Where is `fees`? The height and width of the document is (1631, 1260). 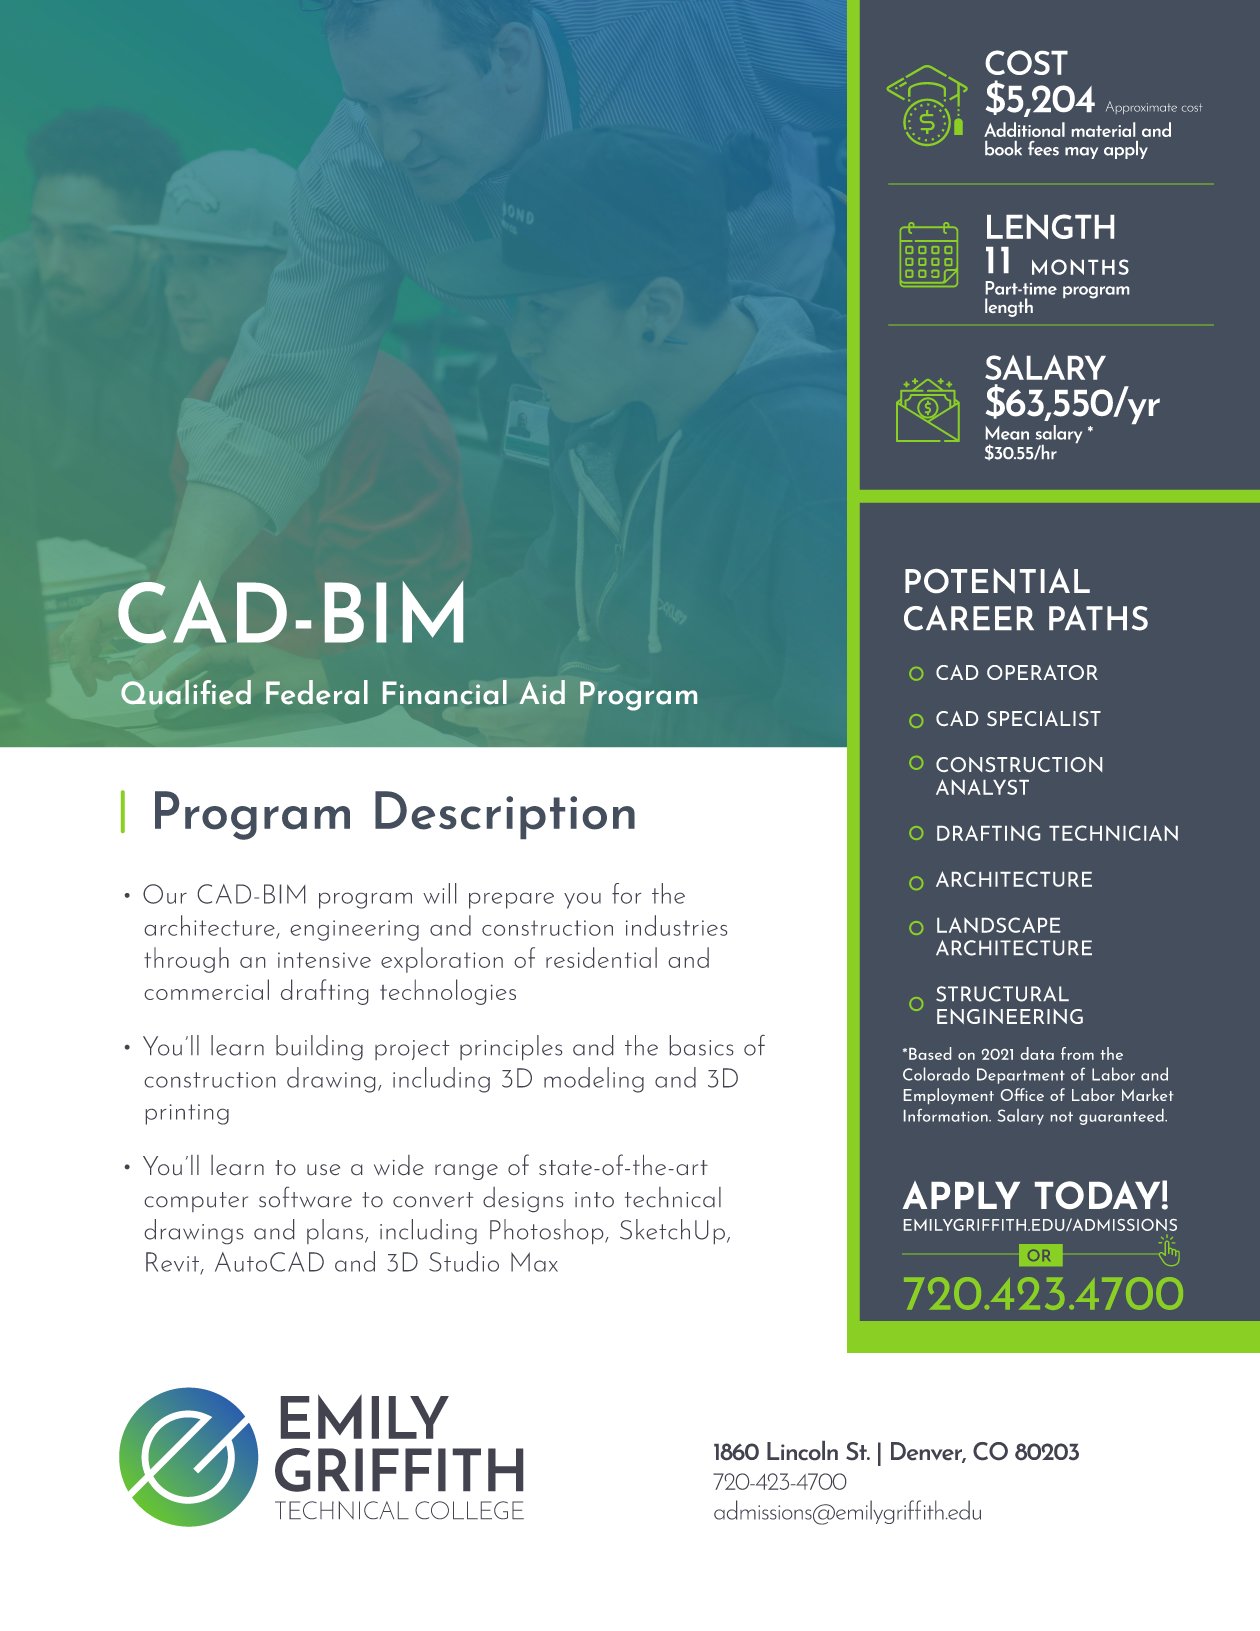
fees is located at coordinates (1043, 148).
